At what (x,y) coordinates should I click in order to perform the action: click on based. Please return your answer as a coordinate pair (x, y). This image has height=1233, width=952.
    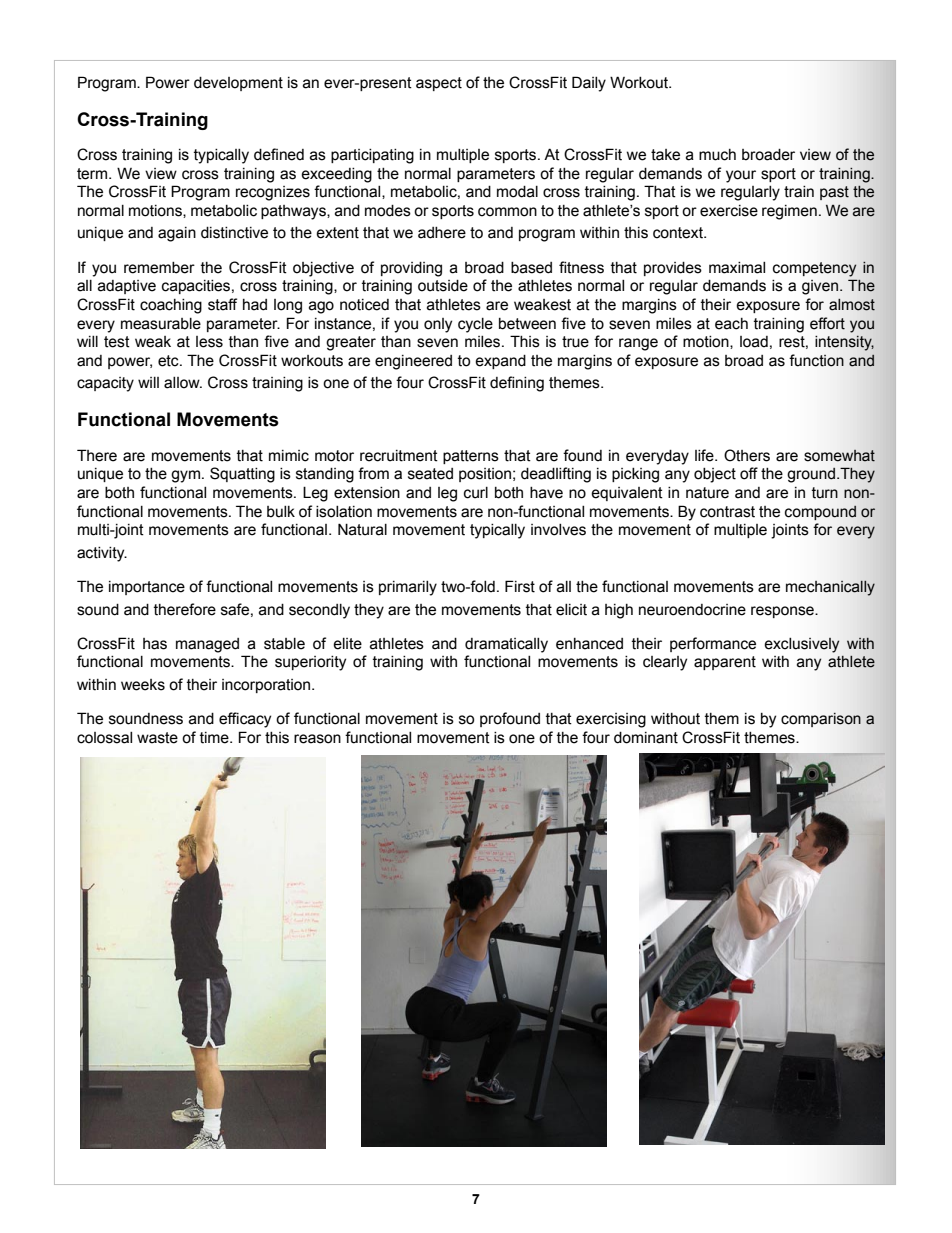
    Looking at the image, I should click on (531, 268).
